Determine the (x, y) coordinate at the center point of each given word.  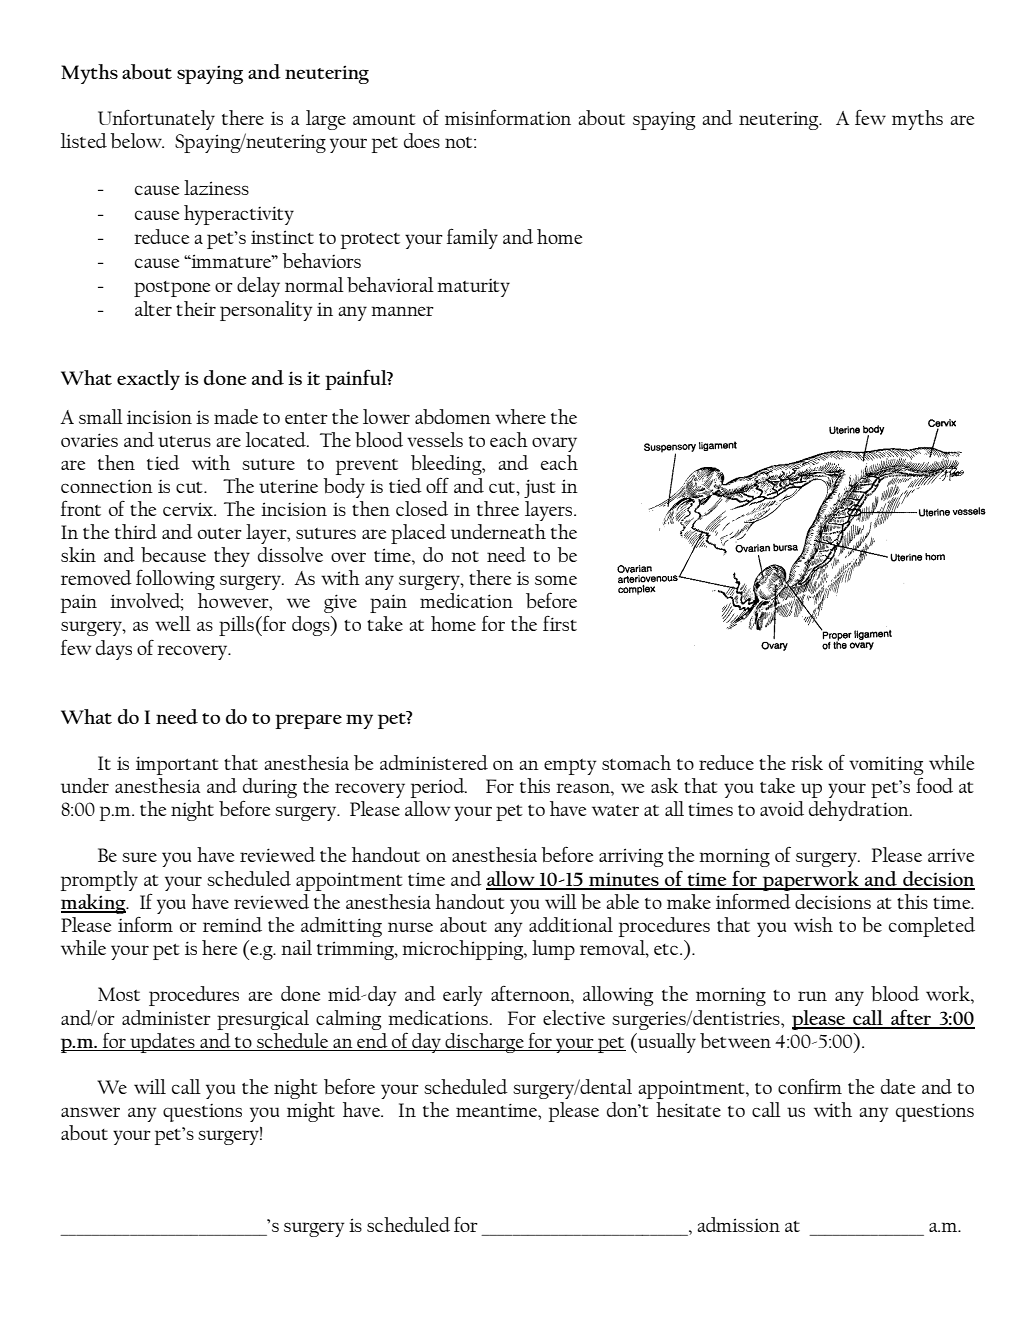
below (137, 141)
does (422, 140)
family (472, 238)
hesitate (688, 1109)
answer (90, 1112)
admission (738, 1224)
